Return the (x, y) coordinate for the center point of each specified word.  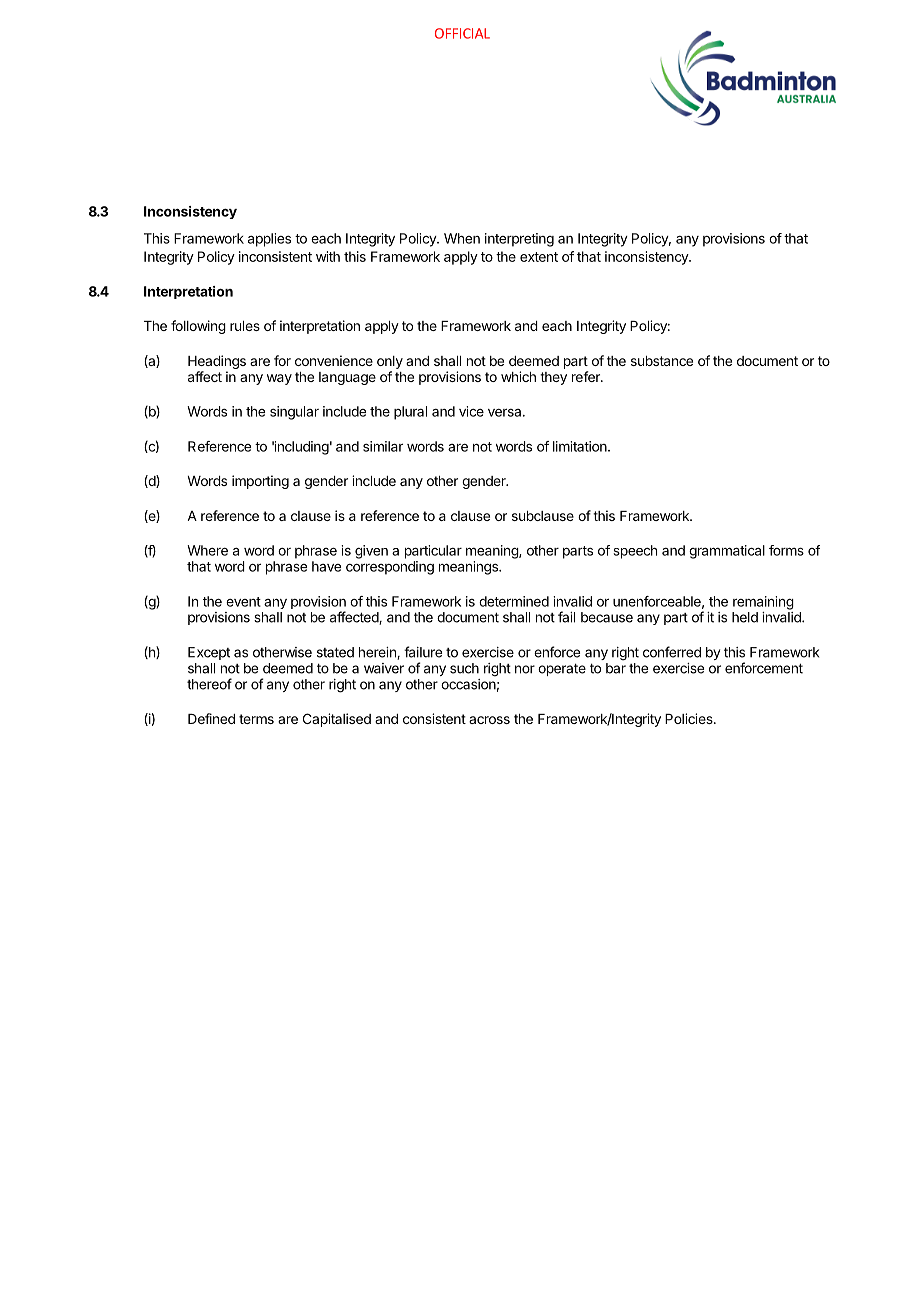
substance (662, 361)
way (279, 379)
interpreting (519, 240)
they (553, 378)
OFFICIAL (462, 33)
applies (269, 240)
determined (514, 601)
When (462, 238)
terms (256, 719)
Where (207, 550)
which (518, 376)
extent (539, 257)
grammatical (727, 552)
